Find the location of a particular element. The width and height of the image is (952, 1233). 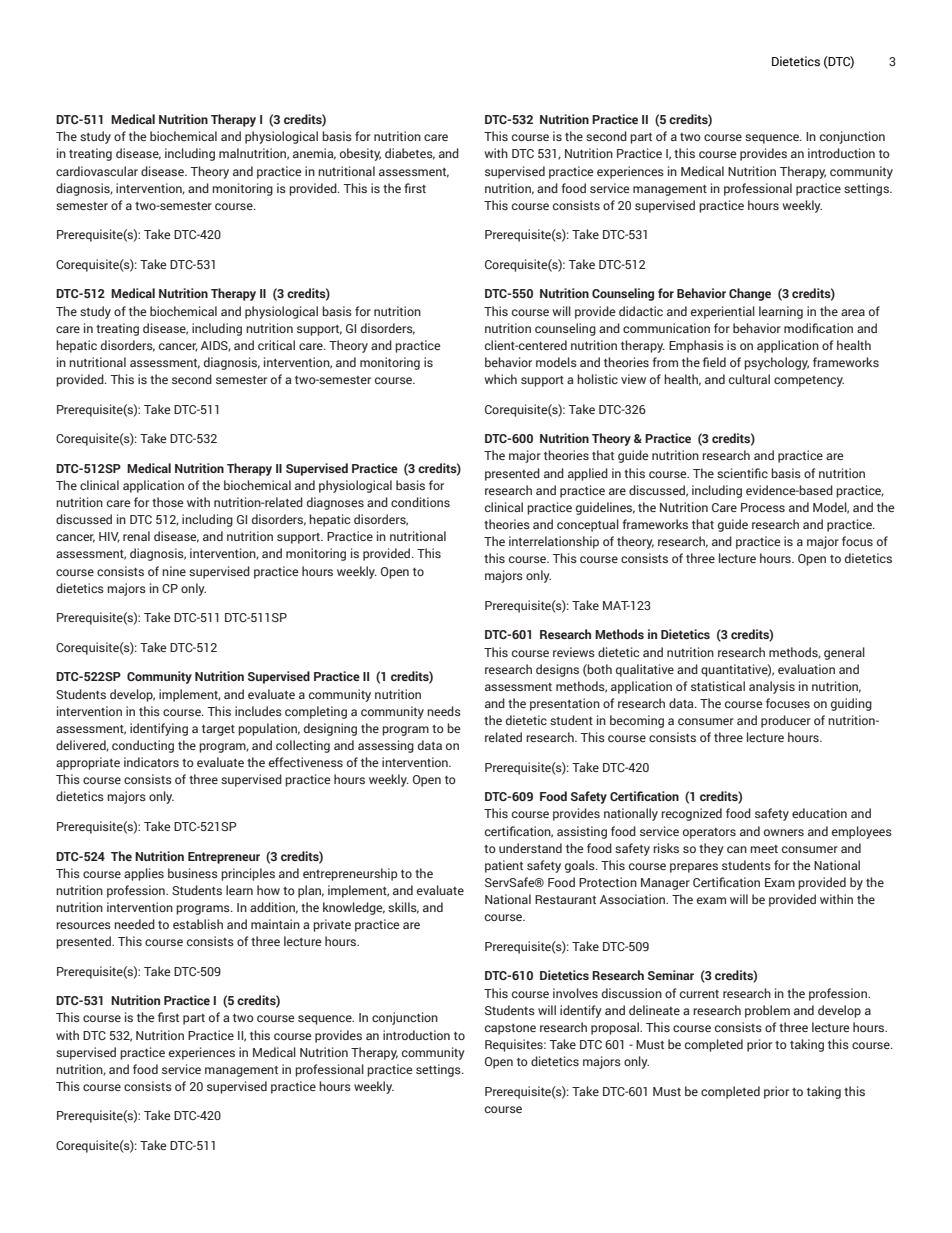

patient is located at coordinates (504, 866).
